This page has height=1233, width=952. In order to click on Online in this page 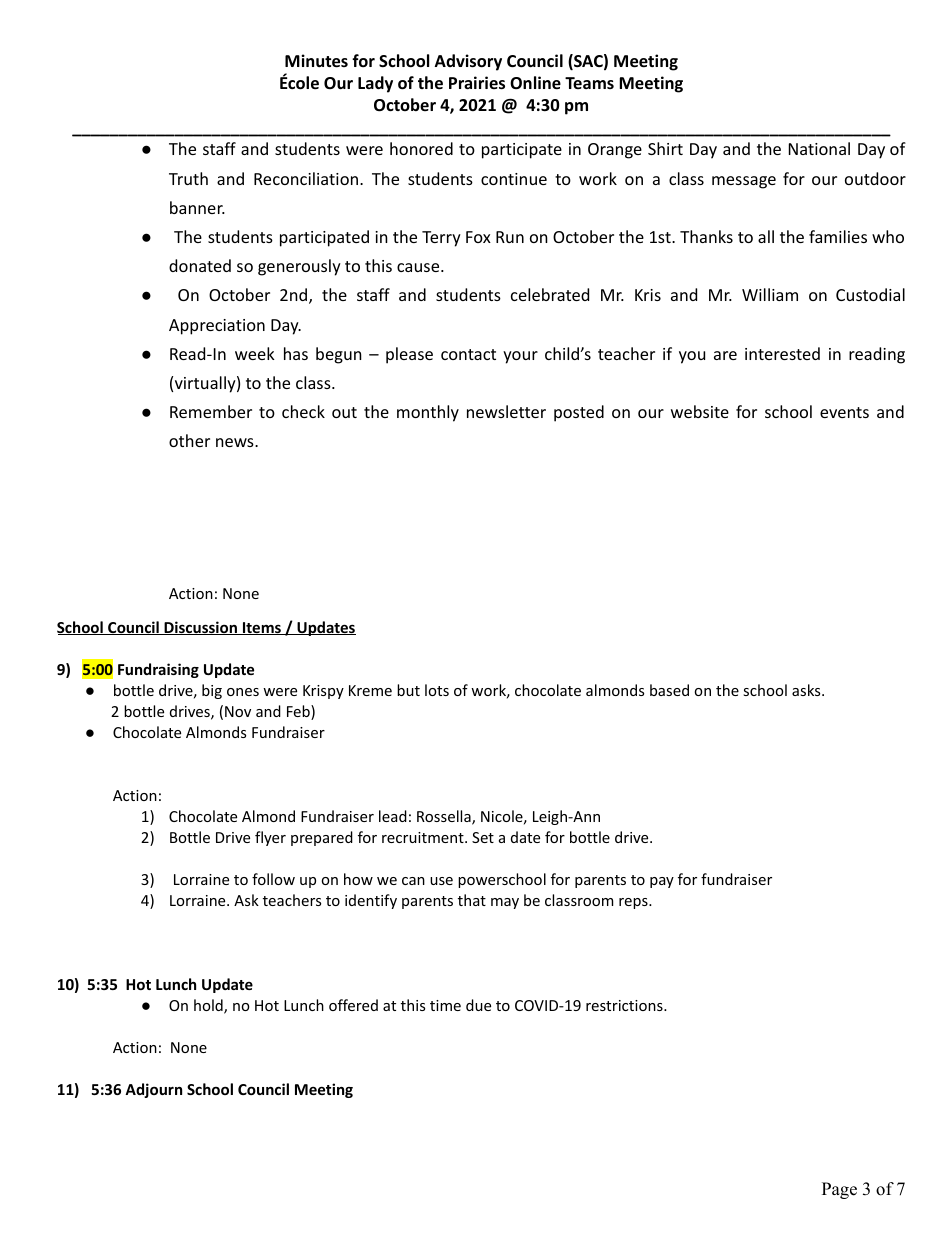, I will do `click(535, 83)`.
